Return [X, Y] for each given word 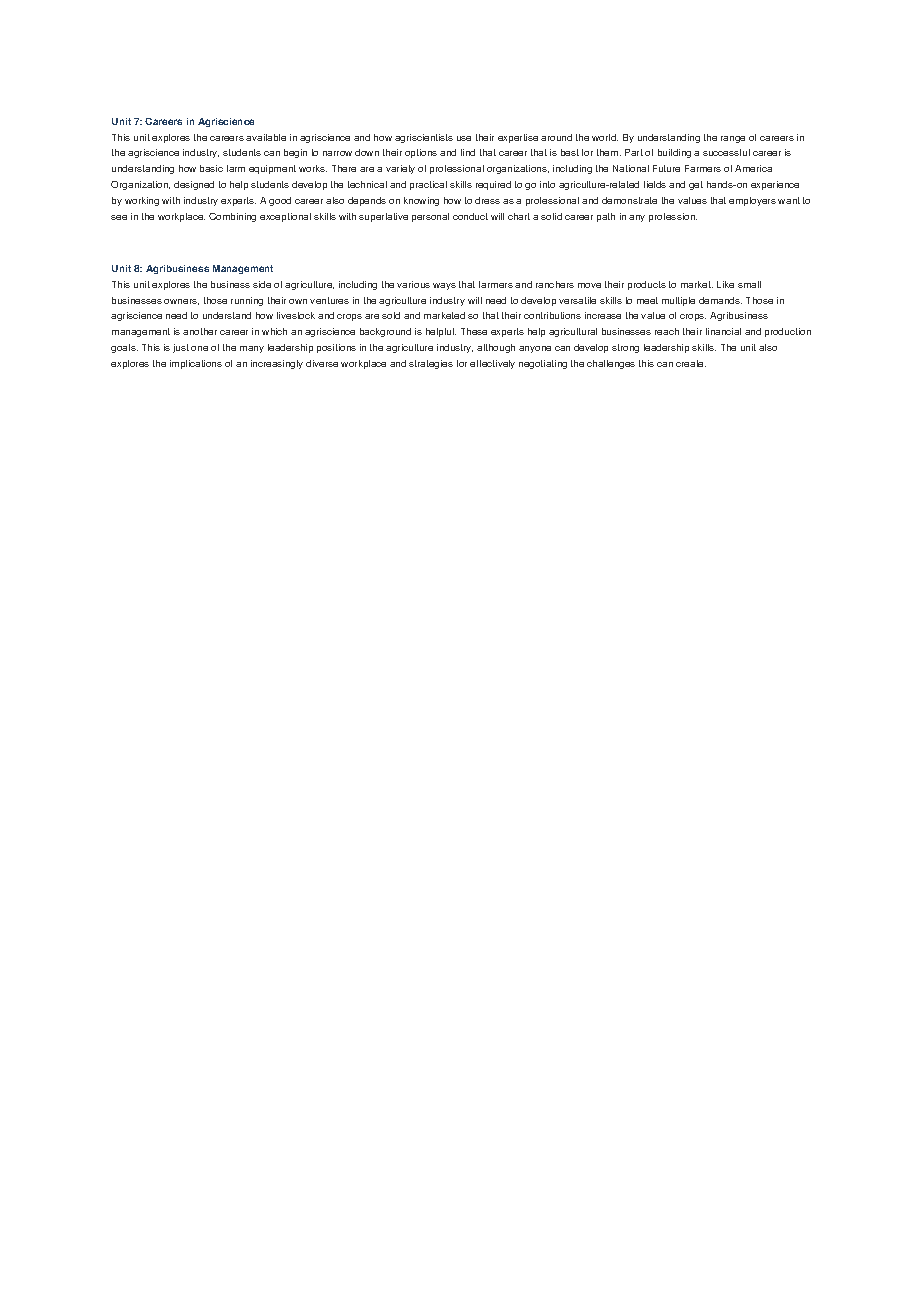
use [464, 138]
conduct [470, 216]
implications [196, 364]
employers [752, 201]
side [262, 284]
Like [725, 284]
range [733, 139]
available [266, 137]
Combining [232, 217]
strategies [431, 364]
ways [444, 286]
